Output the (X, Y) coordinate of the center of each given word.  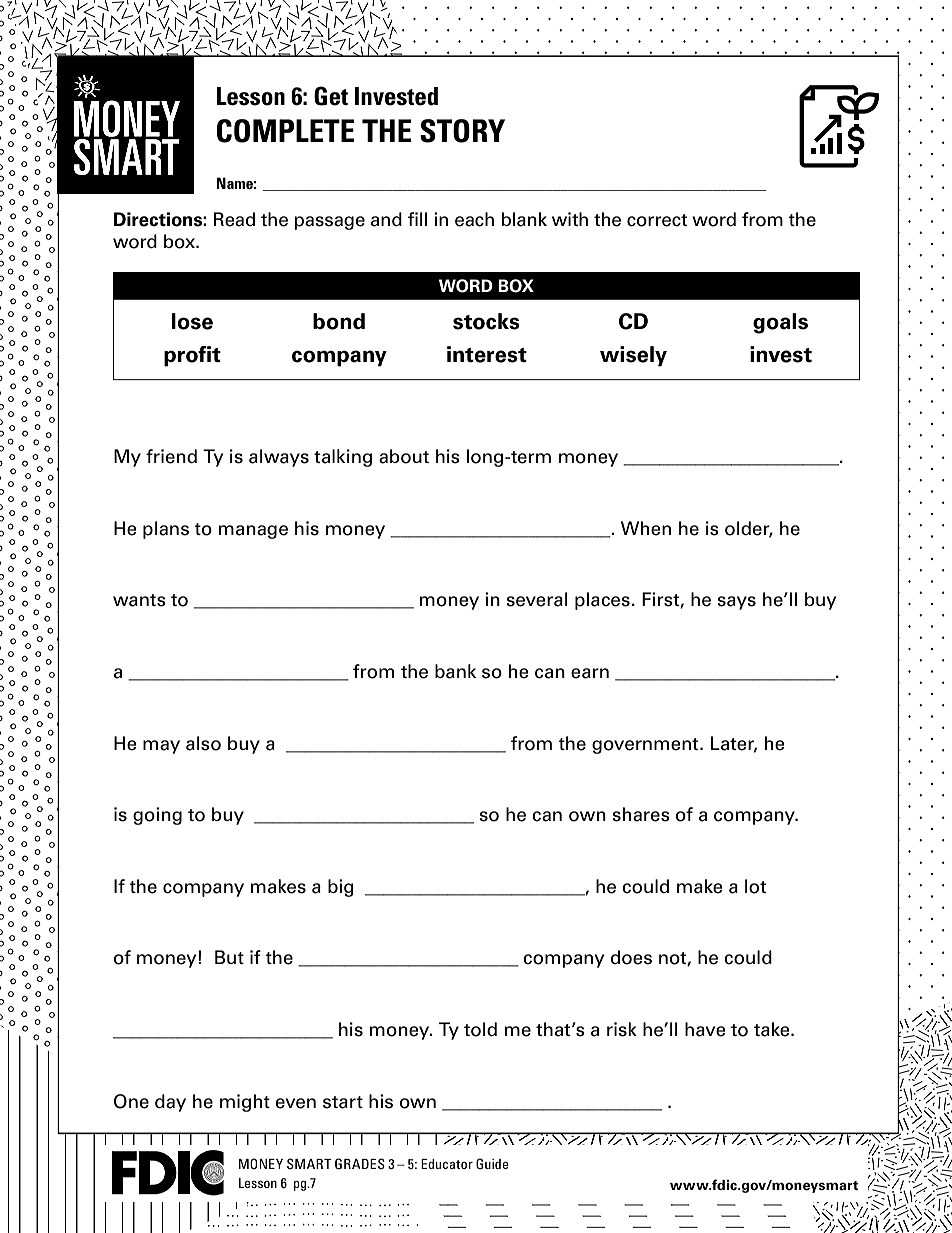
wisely (633, 356)
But (229, 957)
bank (455, 671)
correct (657, 220)
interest (487, 354)
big (341, 888)
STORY (462, 131)
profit (192, 356)
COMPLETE (286, 131)
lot (755, 886)
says (736, 603)
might (245, 1103)
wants (139, 600)
